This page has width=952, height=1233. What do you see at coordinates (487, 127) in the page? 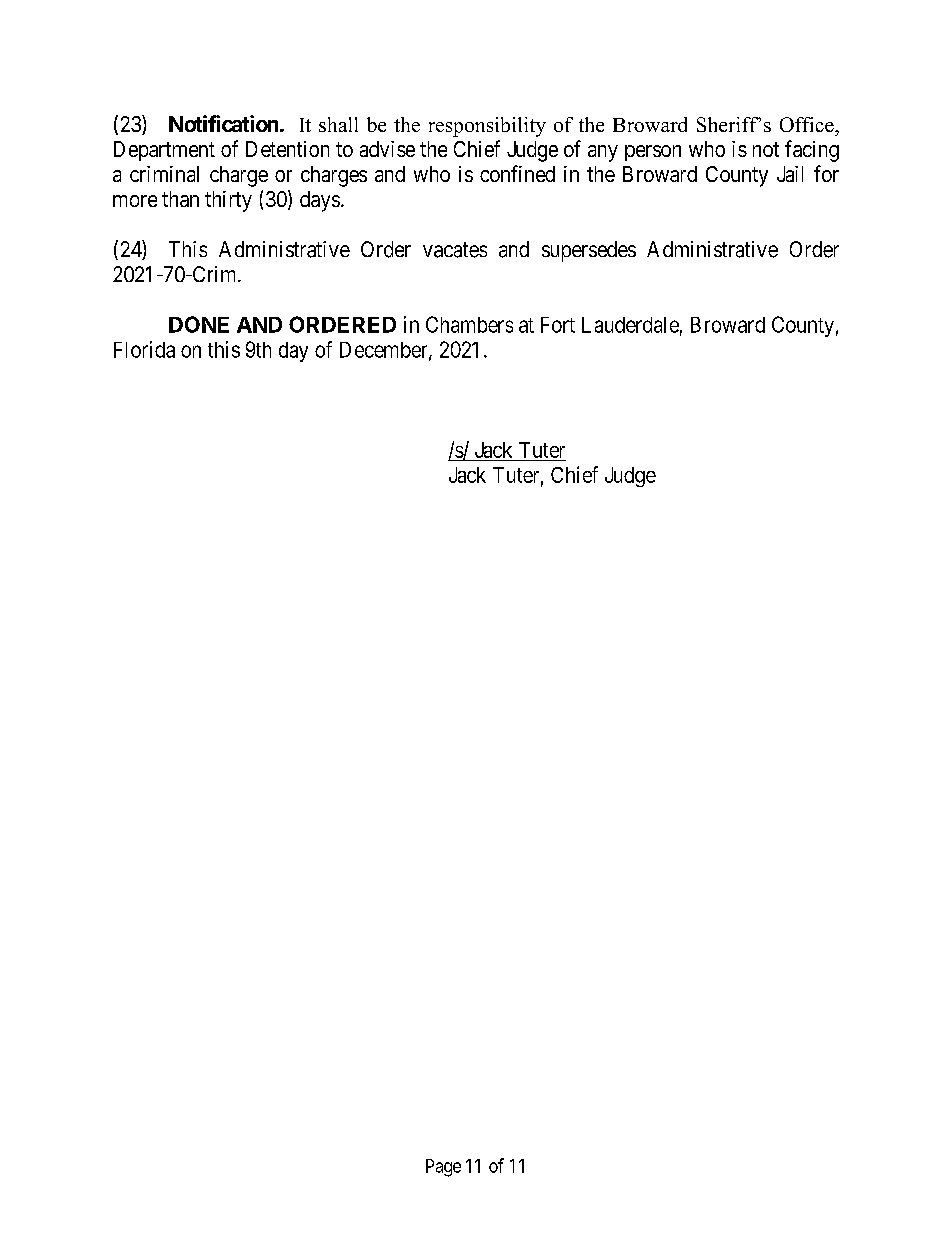
I see `responsibility` at bounding box center [487, 127].
